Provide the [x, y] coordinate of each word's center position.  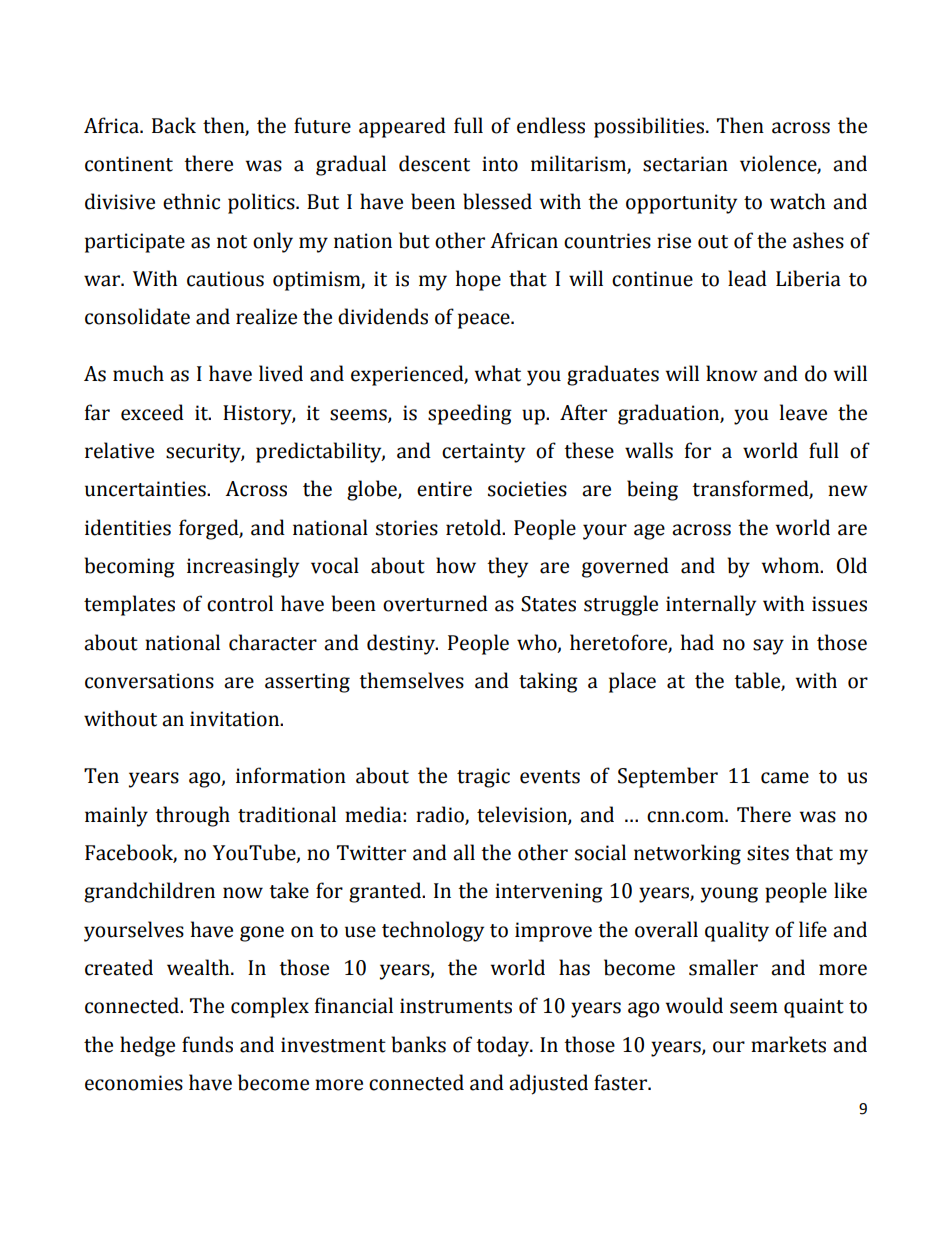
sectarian [685, 164]
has [574, 967]
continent [129, 164]
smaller [723, 967]
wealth [199, 967]
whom [792, 565]
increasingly [243, 567]
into [500, 164]
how [456, 565]
